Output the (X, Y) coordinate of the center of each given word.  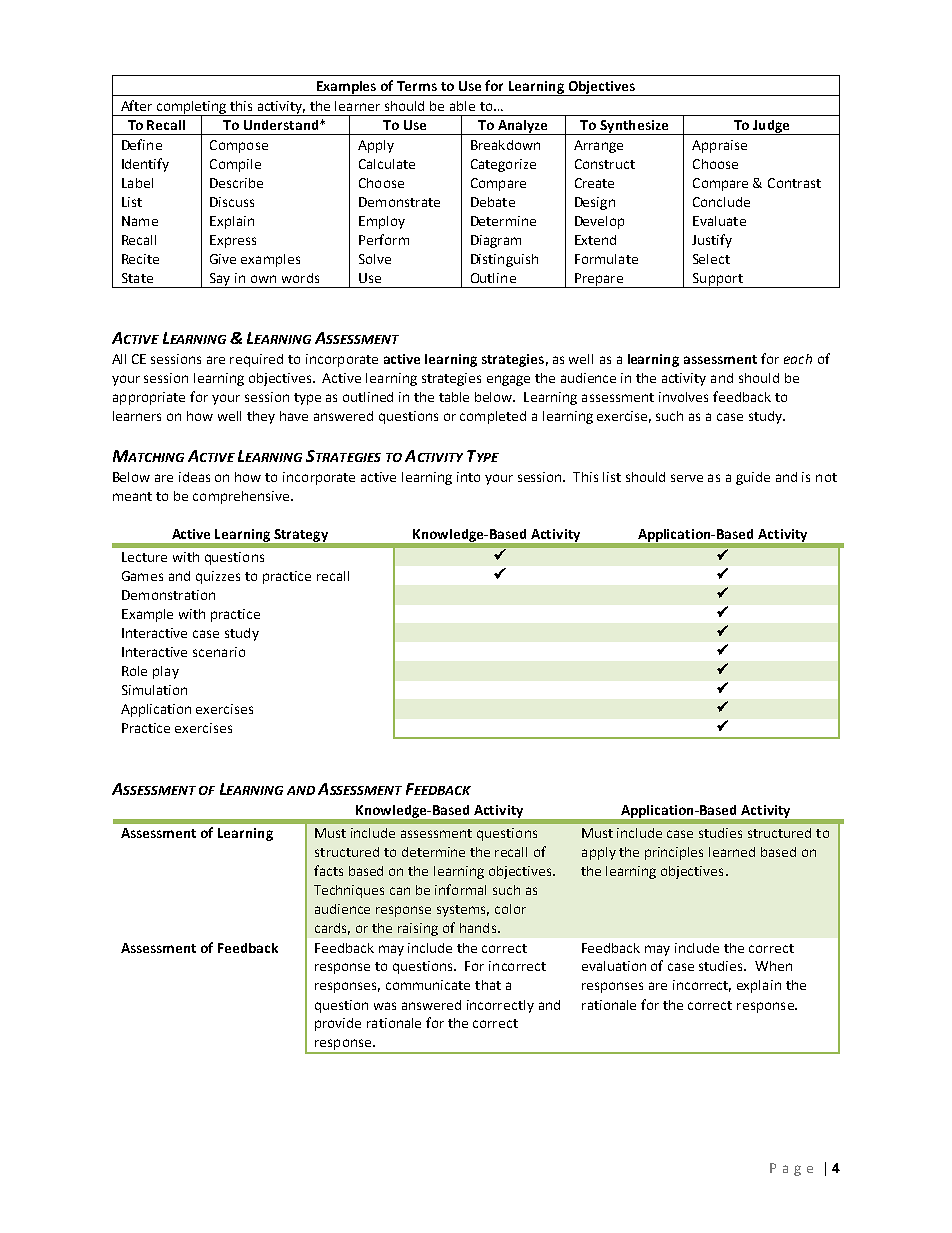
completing (191, 108)
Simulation (154, 690)
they (261, 417)
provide (338, 1024)
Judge (771, 127)
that (488, 985)
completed (493, 417)
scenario (219, 652)
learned (732, 852)
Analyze (522, 127)
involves (683, 397)
